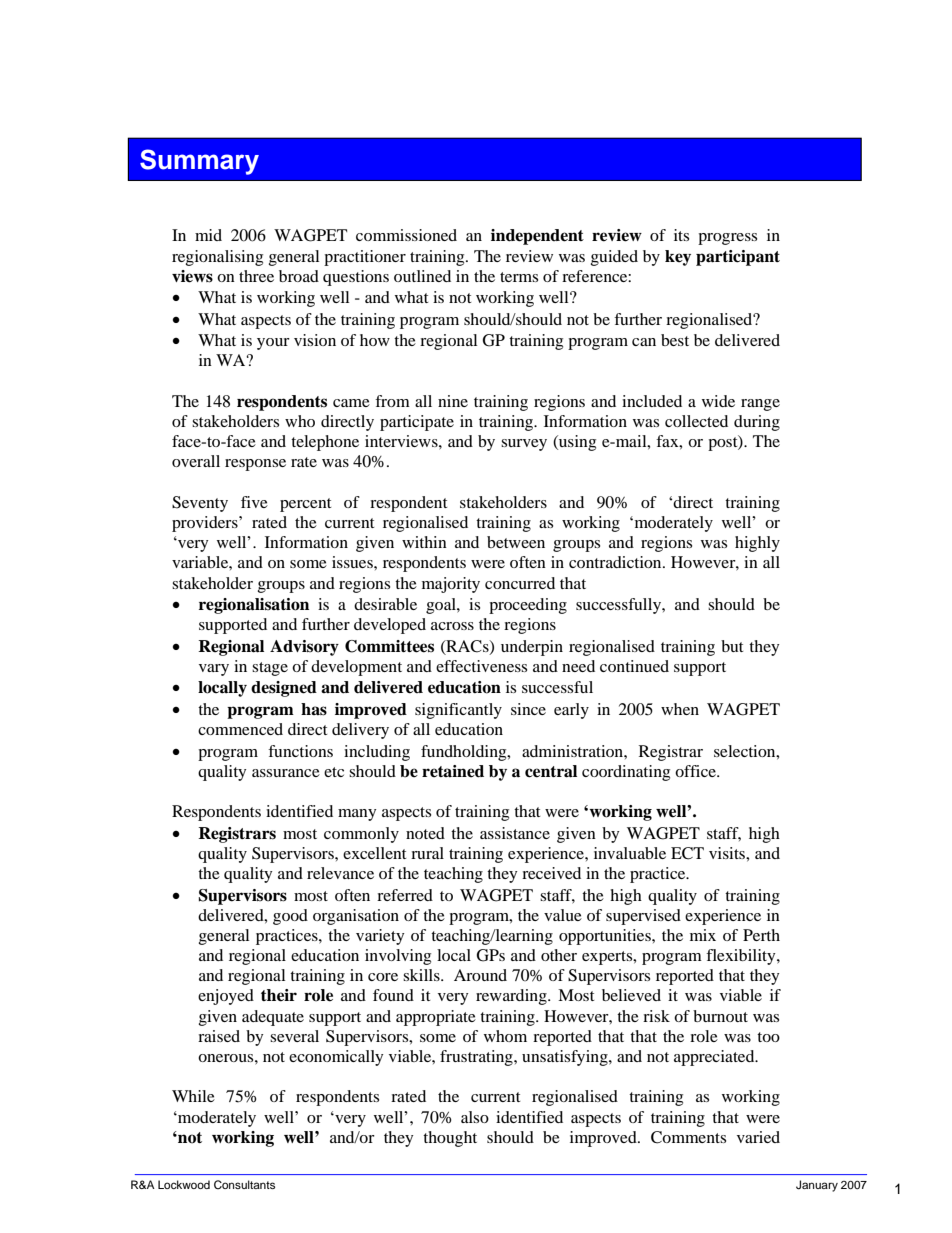 This document has width=952, height=1233. I want to click on Summary, so click(199, 162).
